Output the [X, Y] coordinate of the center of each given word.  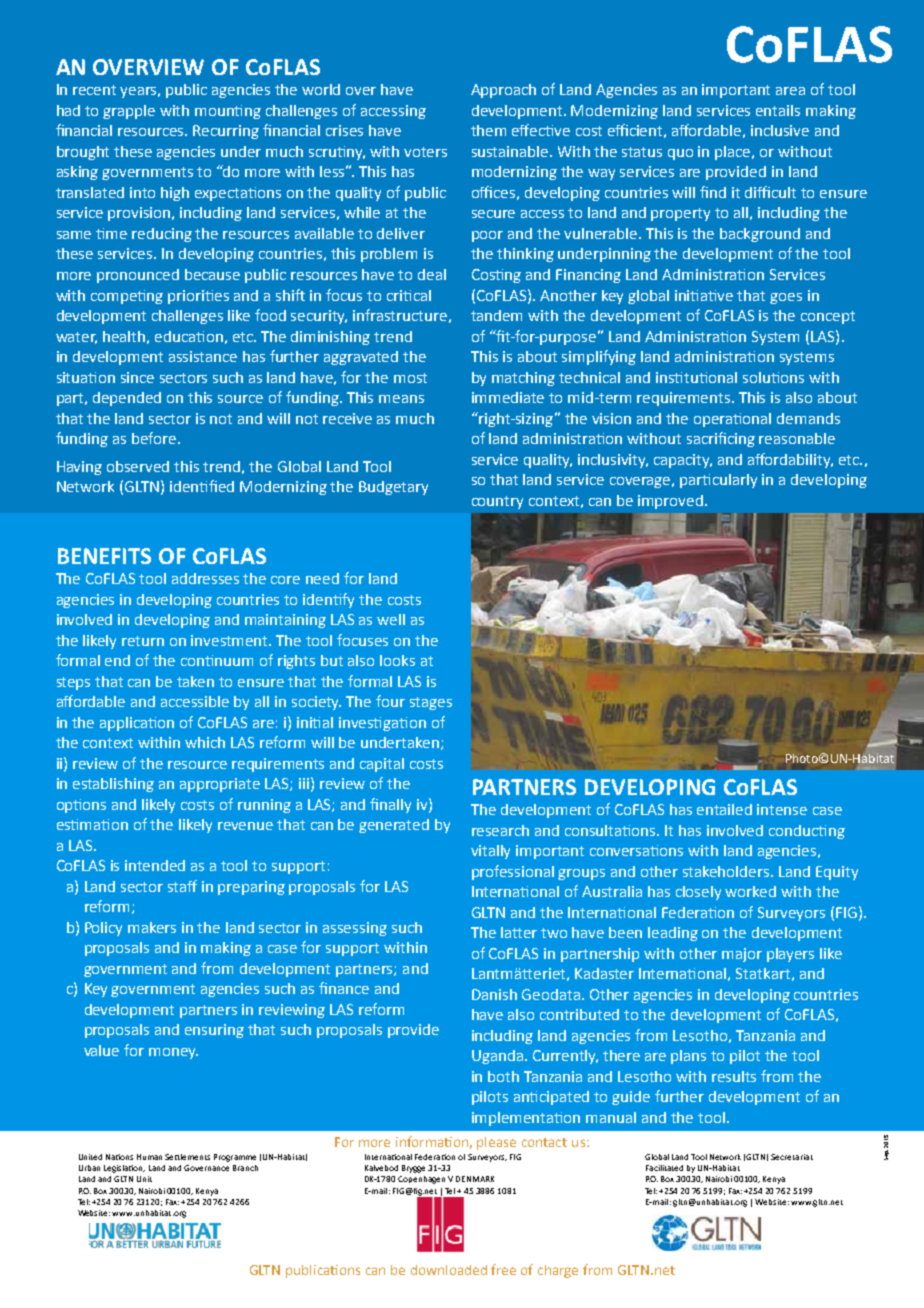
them [488, 130]
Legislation [124, 1169]
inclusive [780, 130]
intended [155, 865]
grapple [129, 112]
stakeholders [727, 871]
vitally [490, 852]
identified [202, 486]
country [497, 502]
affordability [790, 460]
